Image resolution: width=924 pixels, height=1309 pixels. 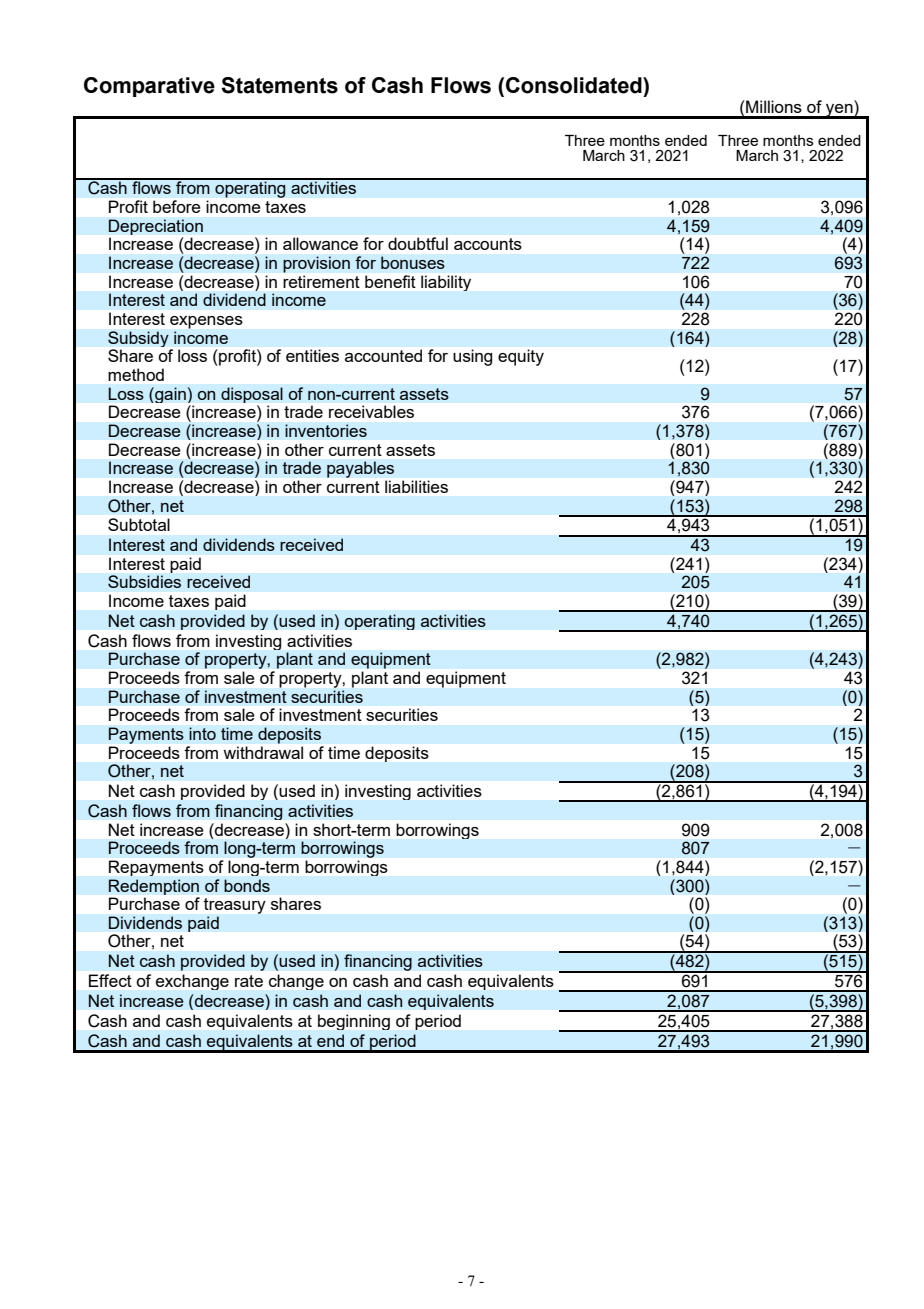 I want to click on beginning, so click(x=354, y=1022).
